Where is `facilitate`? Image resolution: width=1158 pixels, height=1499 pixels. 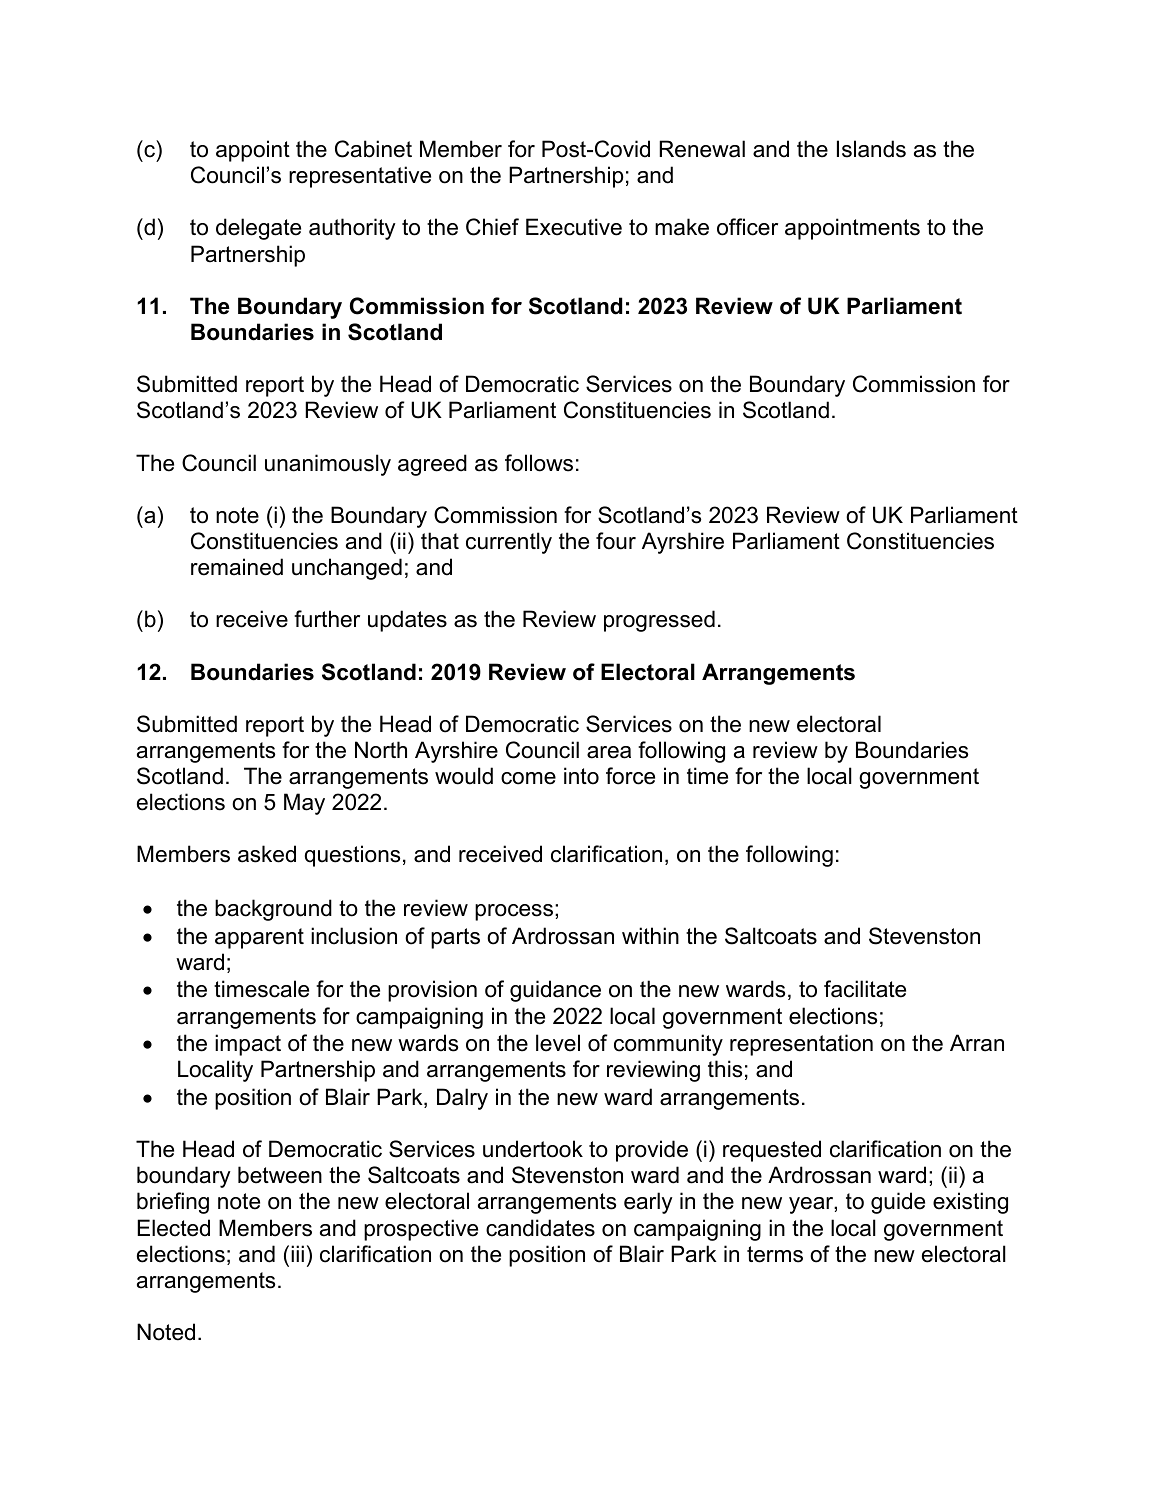 facilitate is located at coordinates (865, 989).
